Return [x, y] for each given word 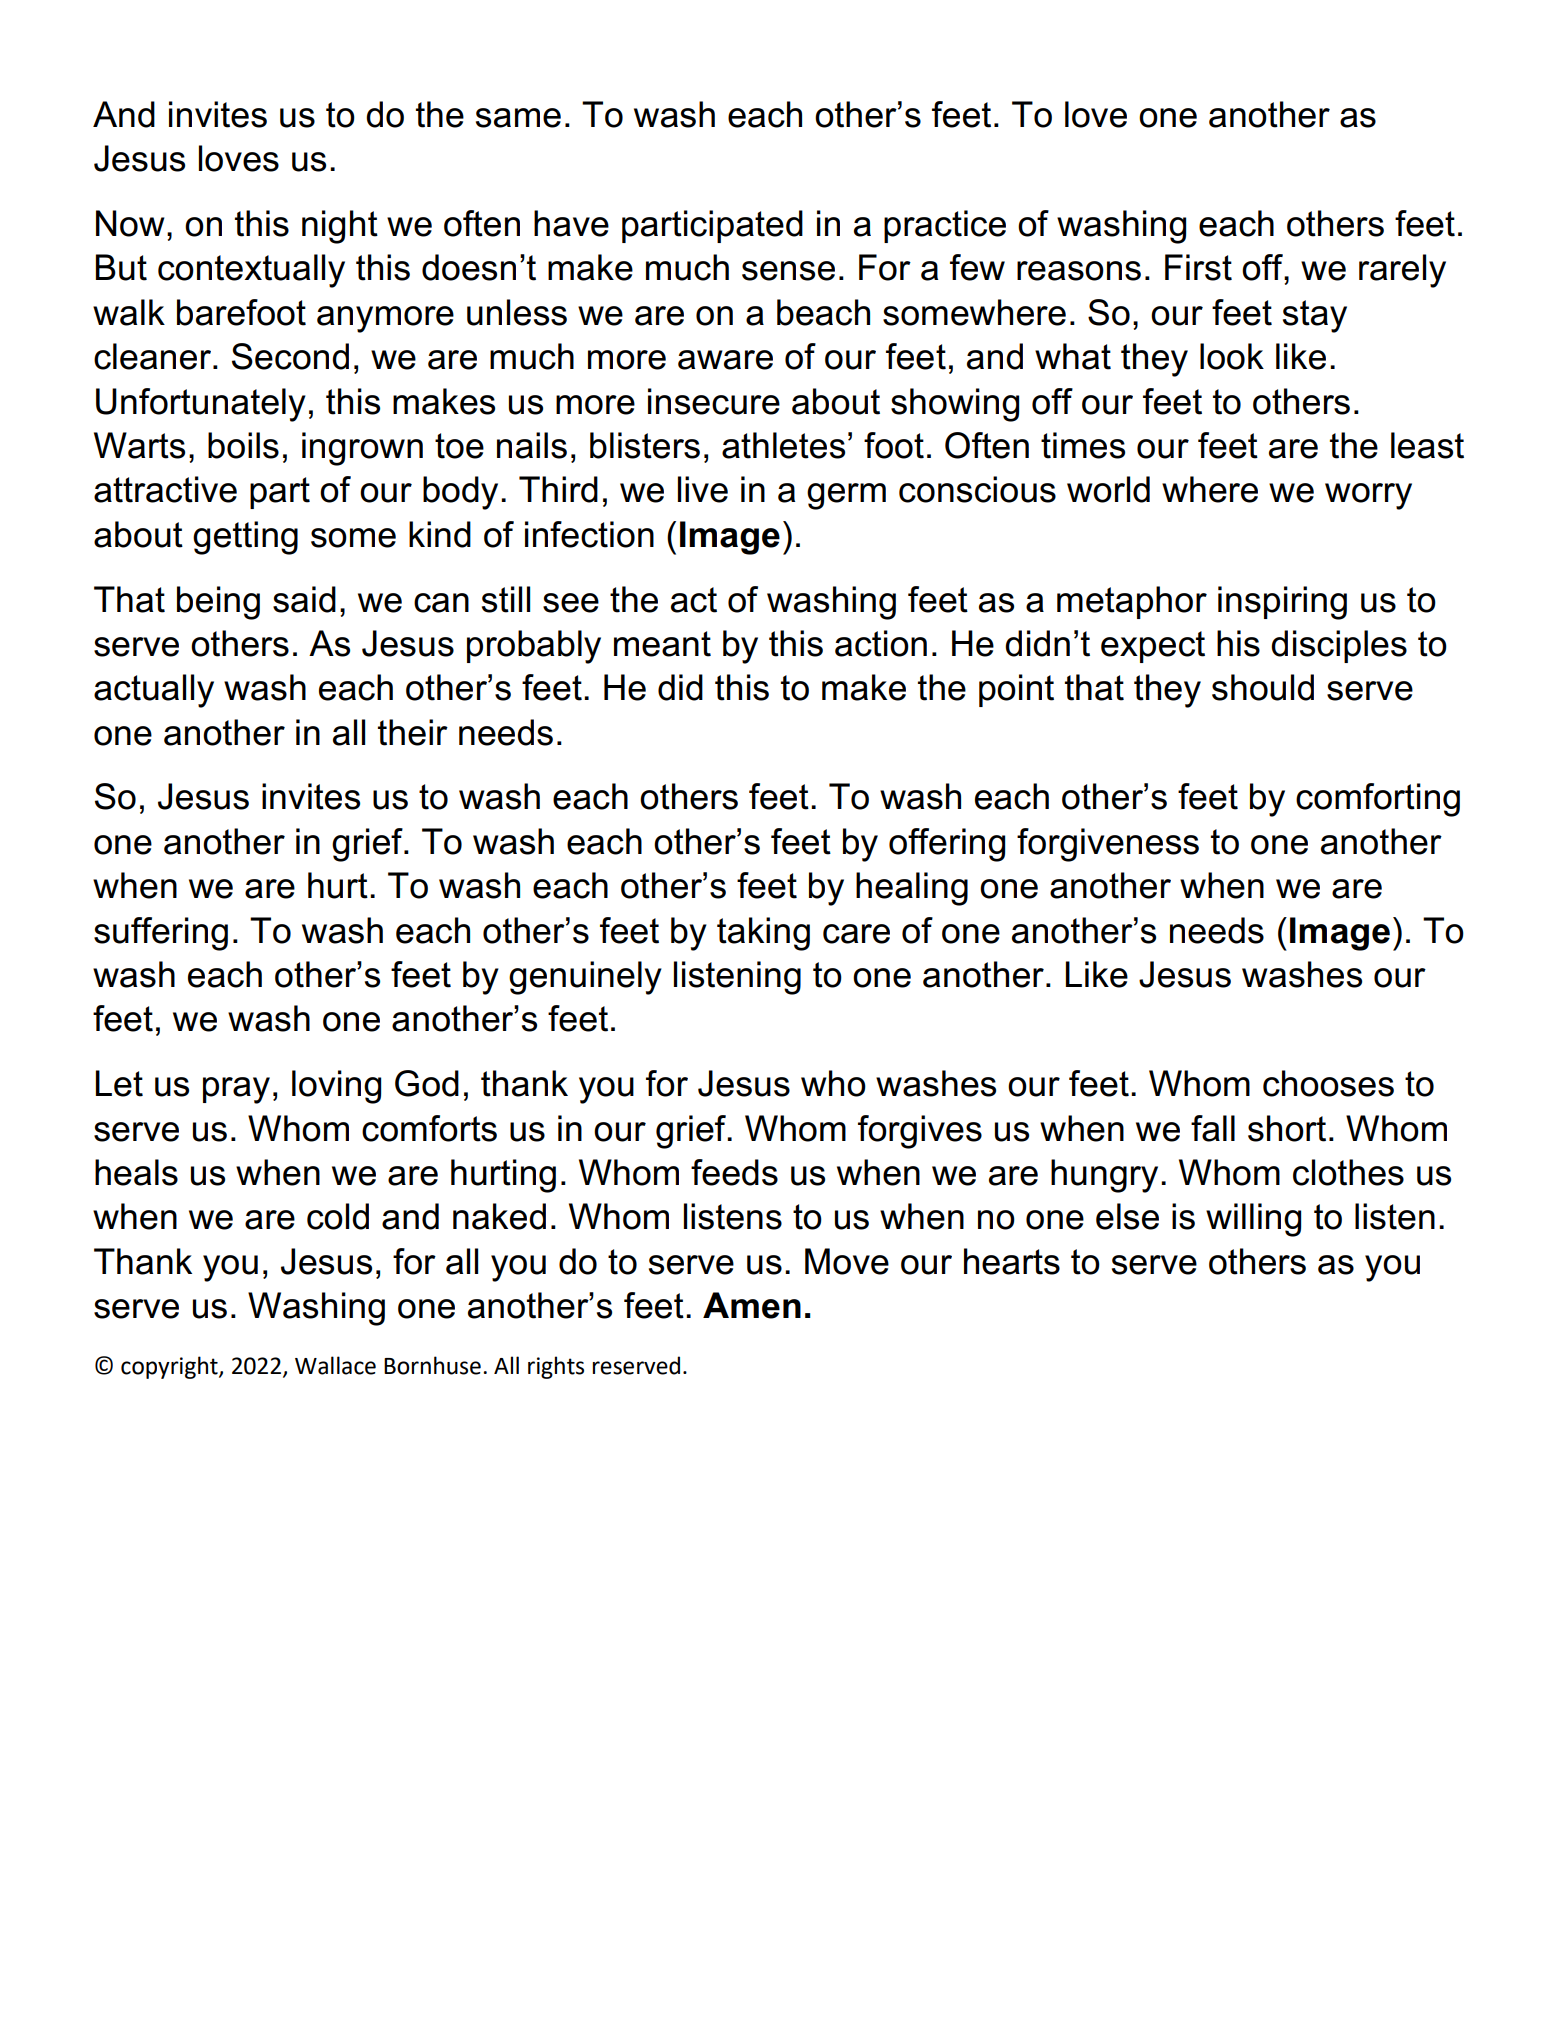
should [1263, 687]
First [1198, 267]
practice [945, 226]
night [340, 227]
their [413, 732]
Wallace [335, 1365]
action [881, 643]
